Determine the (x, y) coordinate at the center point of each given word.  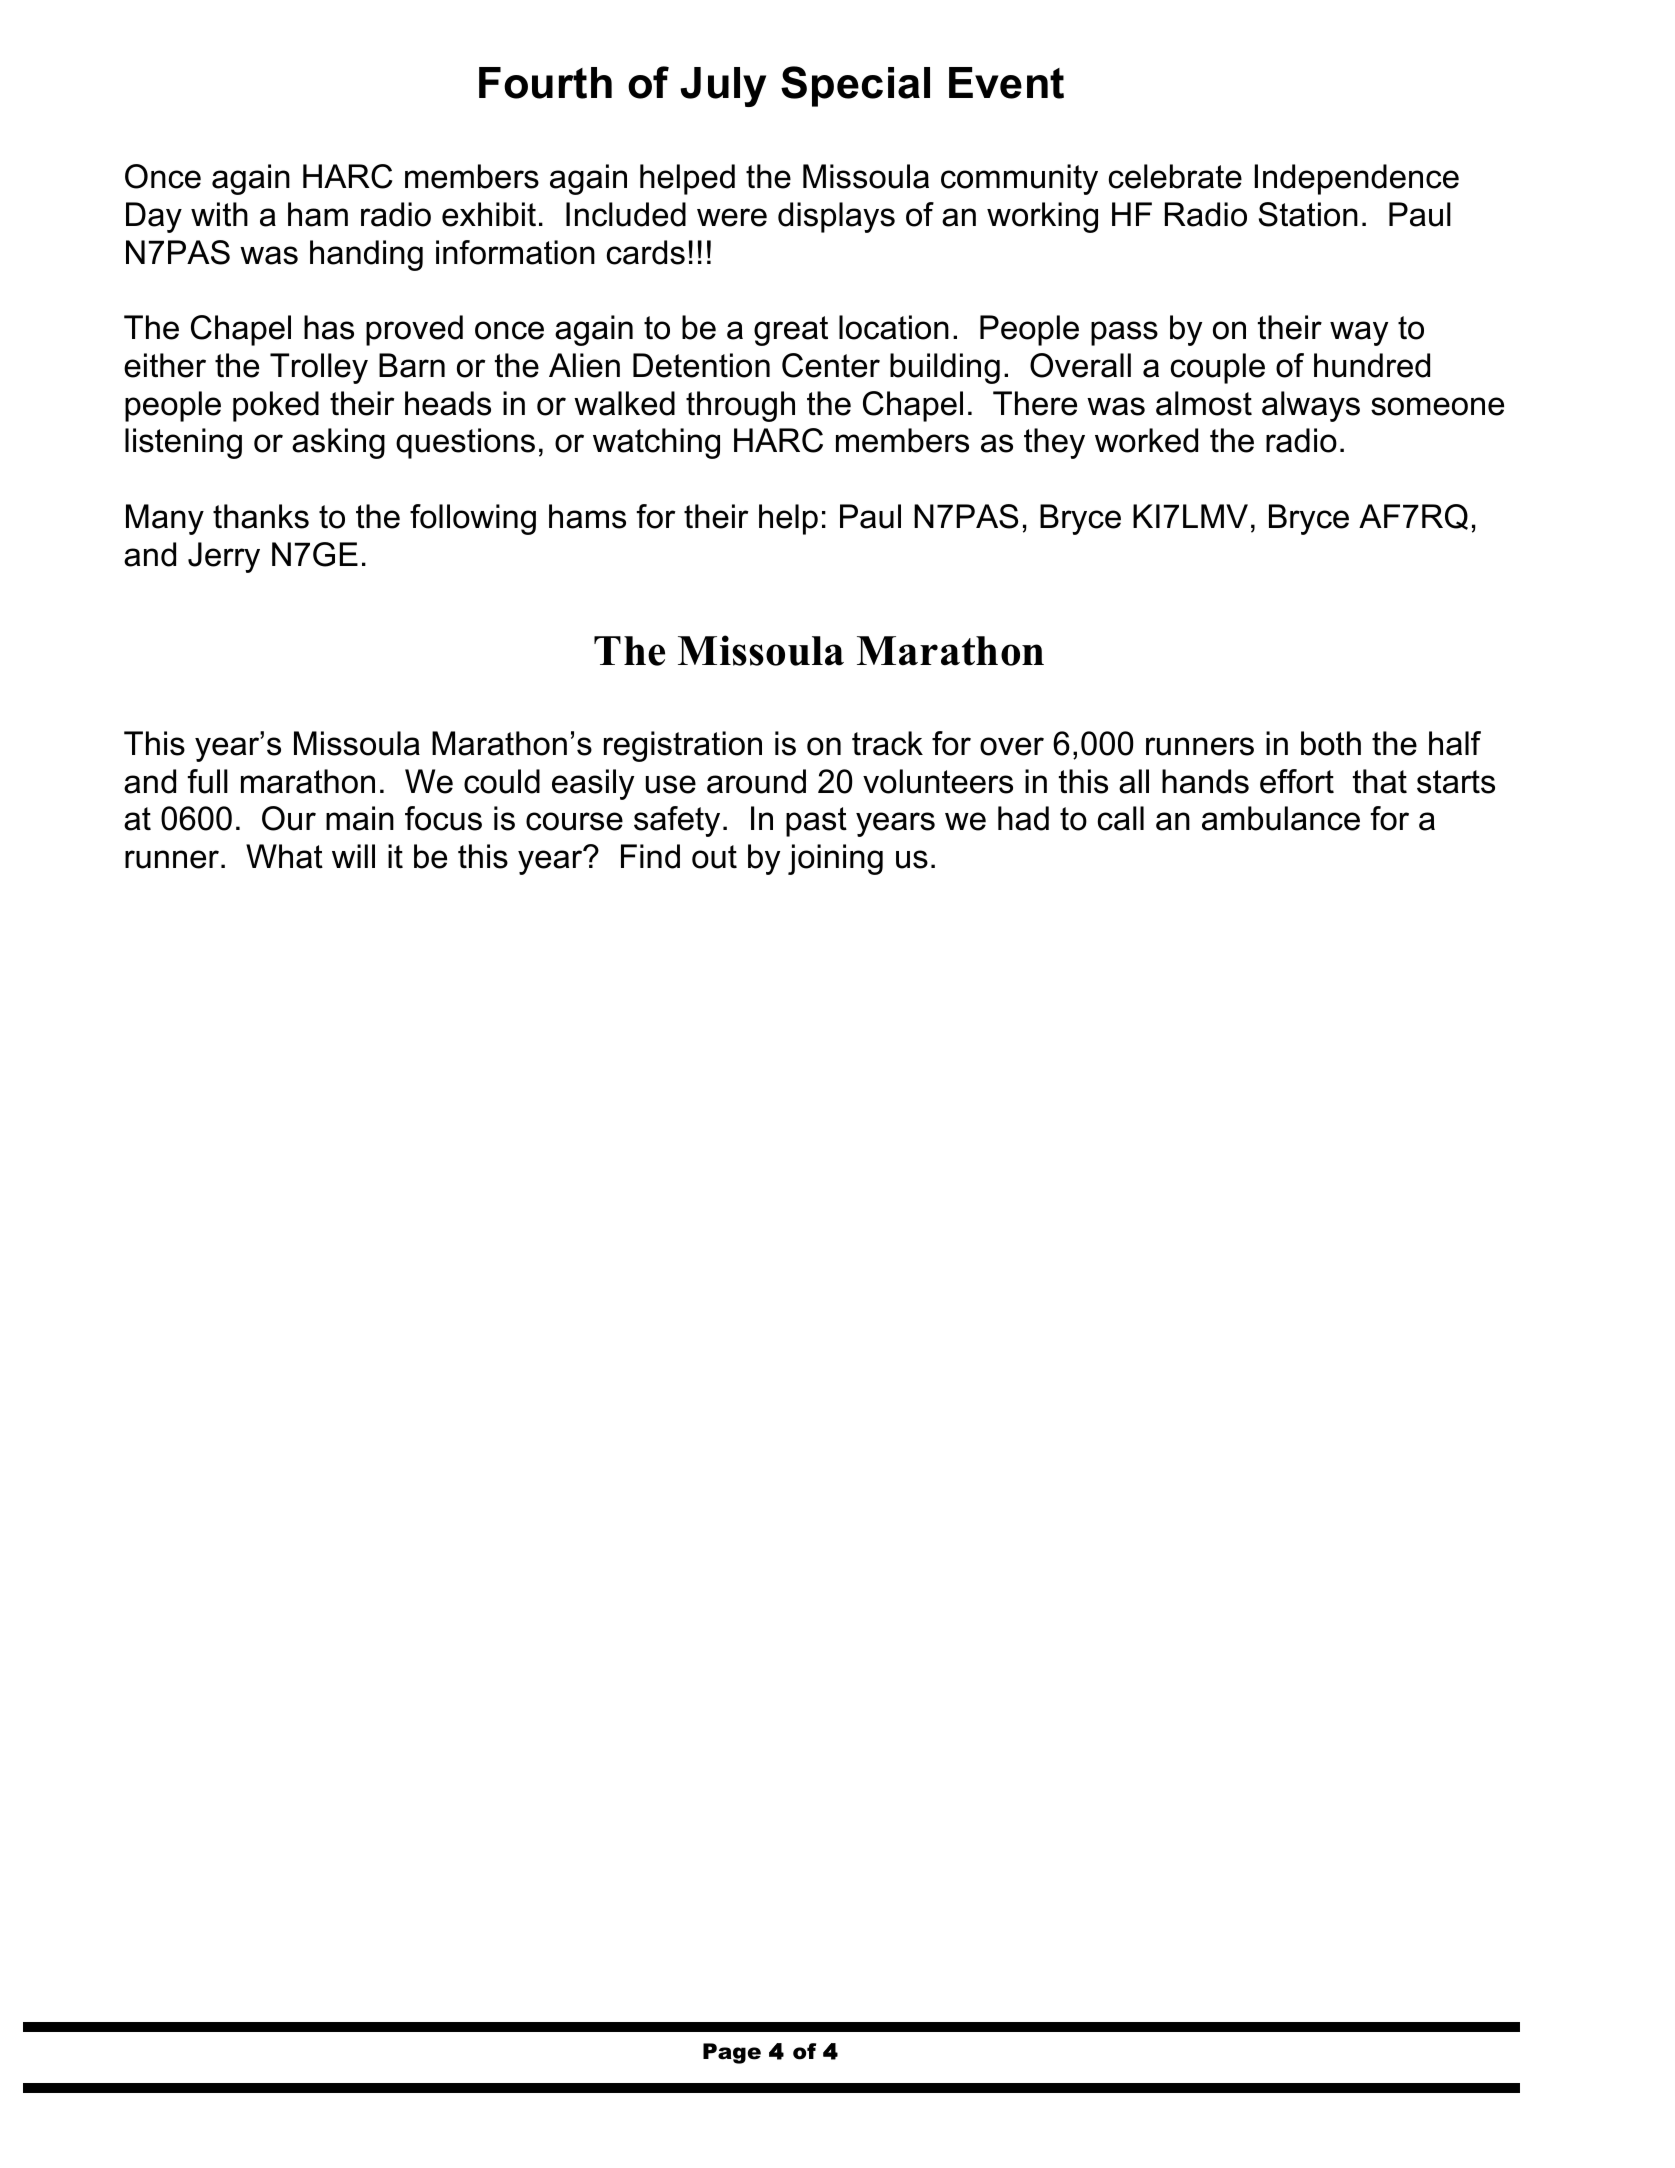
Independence (1357, 179)
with (219, 214)
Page (732, 2053)
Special (855, 86)
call (1121, 818)
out (714, 857)
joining (835, 859)
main (360, 818)
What (284, 856)
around (756, 781)
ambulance (1281, 818)
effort (1297, 781)
